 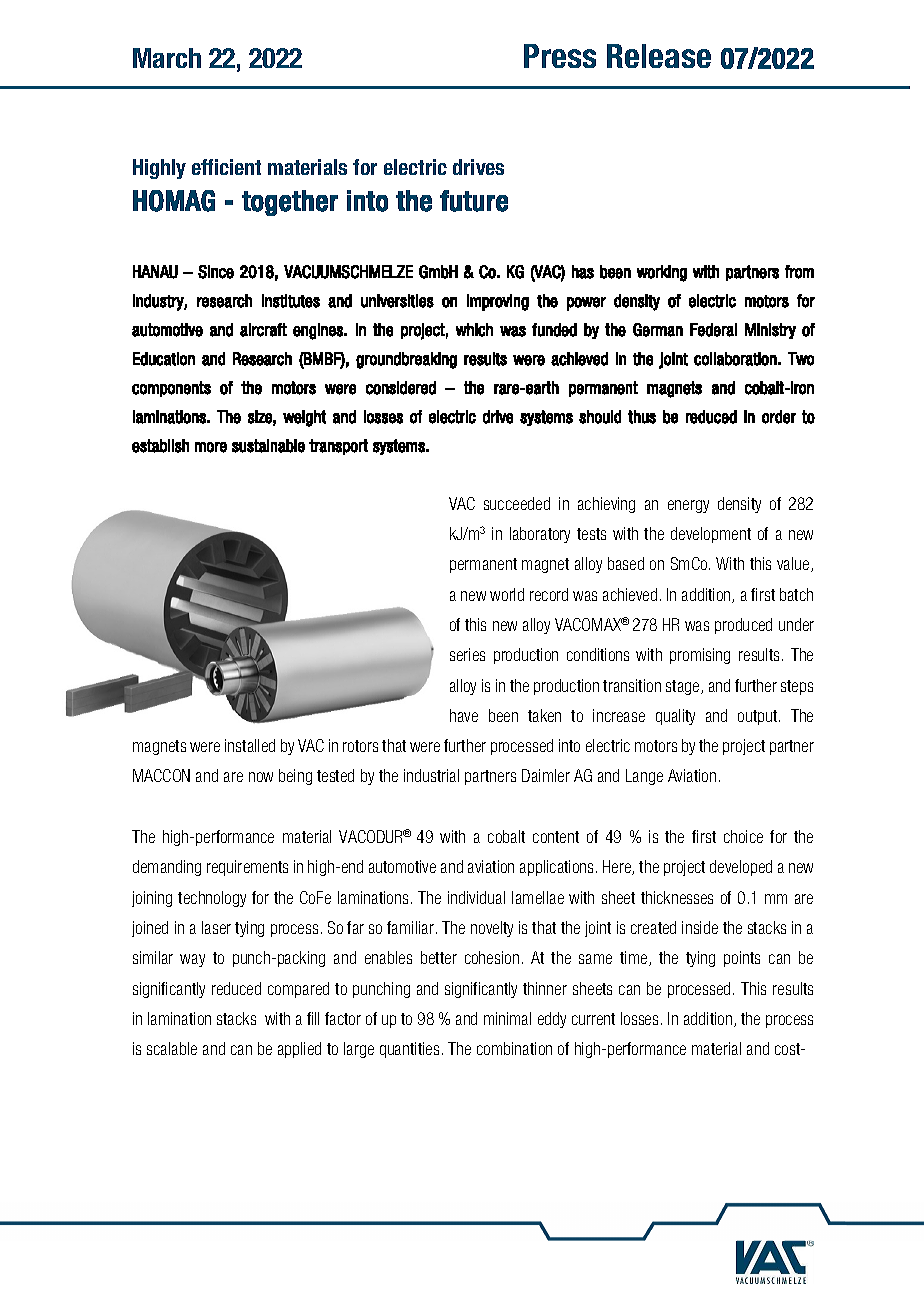 What do you see at coordinates (211, 447) in the page?
I see `more` at bounding box center [211, 447].
